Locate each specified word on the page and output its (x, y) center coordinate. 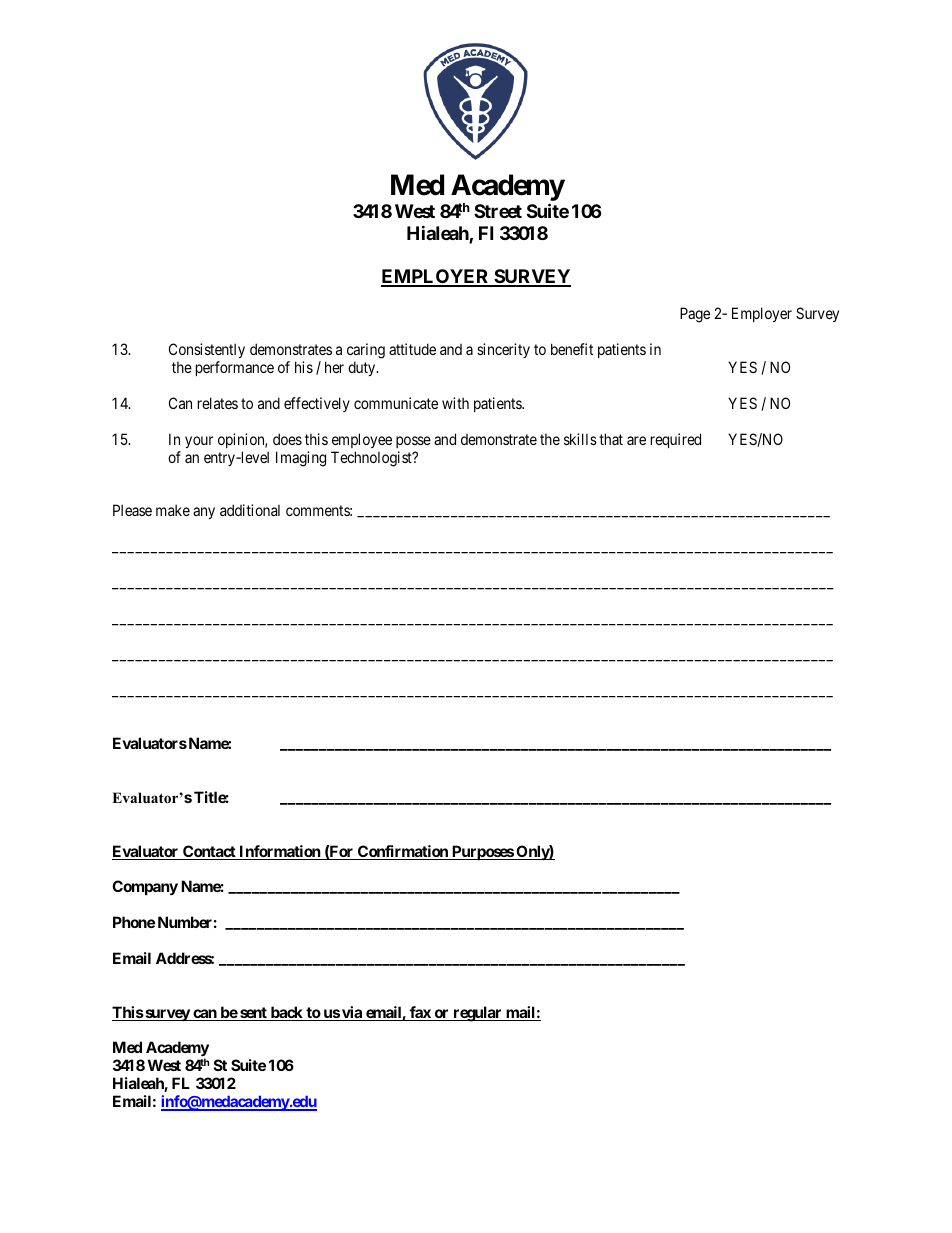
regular (477, 1014)
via (352, 1013)
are (636, 440)
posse (413, 442)
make (173, 510)
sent (253, 1014)
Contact (209, 852)
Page (695, 315)
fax (420, 1013)
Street (498, 211)
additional (250, 510)
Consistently (207, 352)
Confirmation (403, 852)
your (199, 442)
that (611, 439)
